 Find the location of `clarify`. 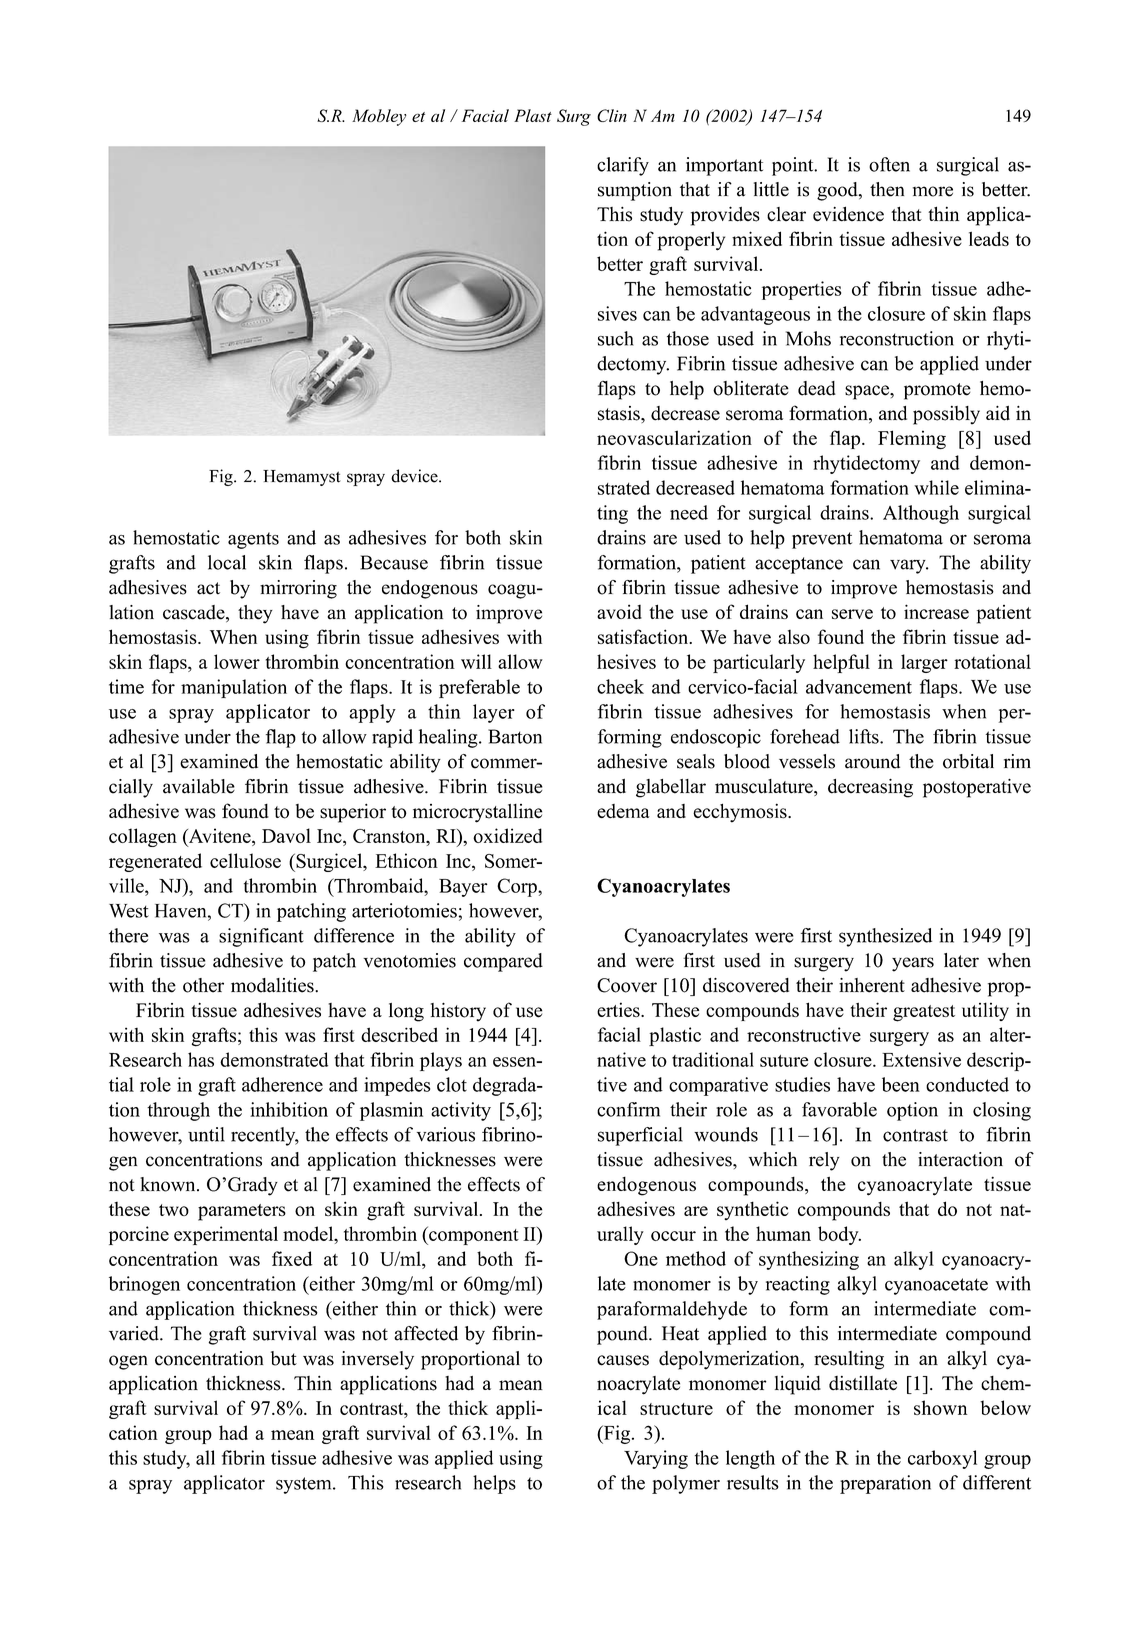

clarify is located at coordinates (623, 166).
